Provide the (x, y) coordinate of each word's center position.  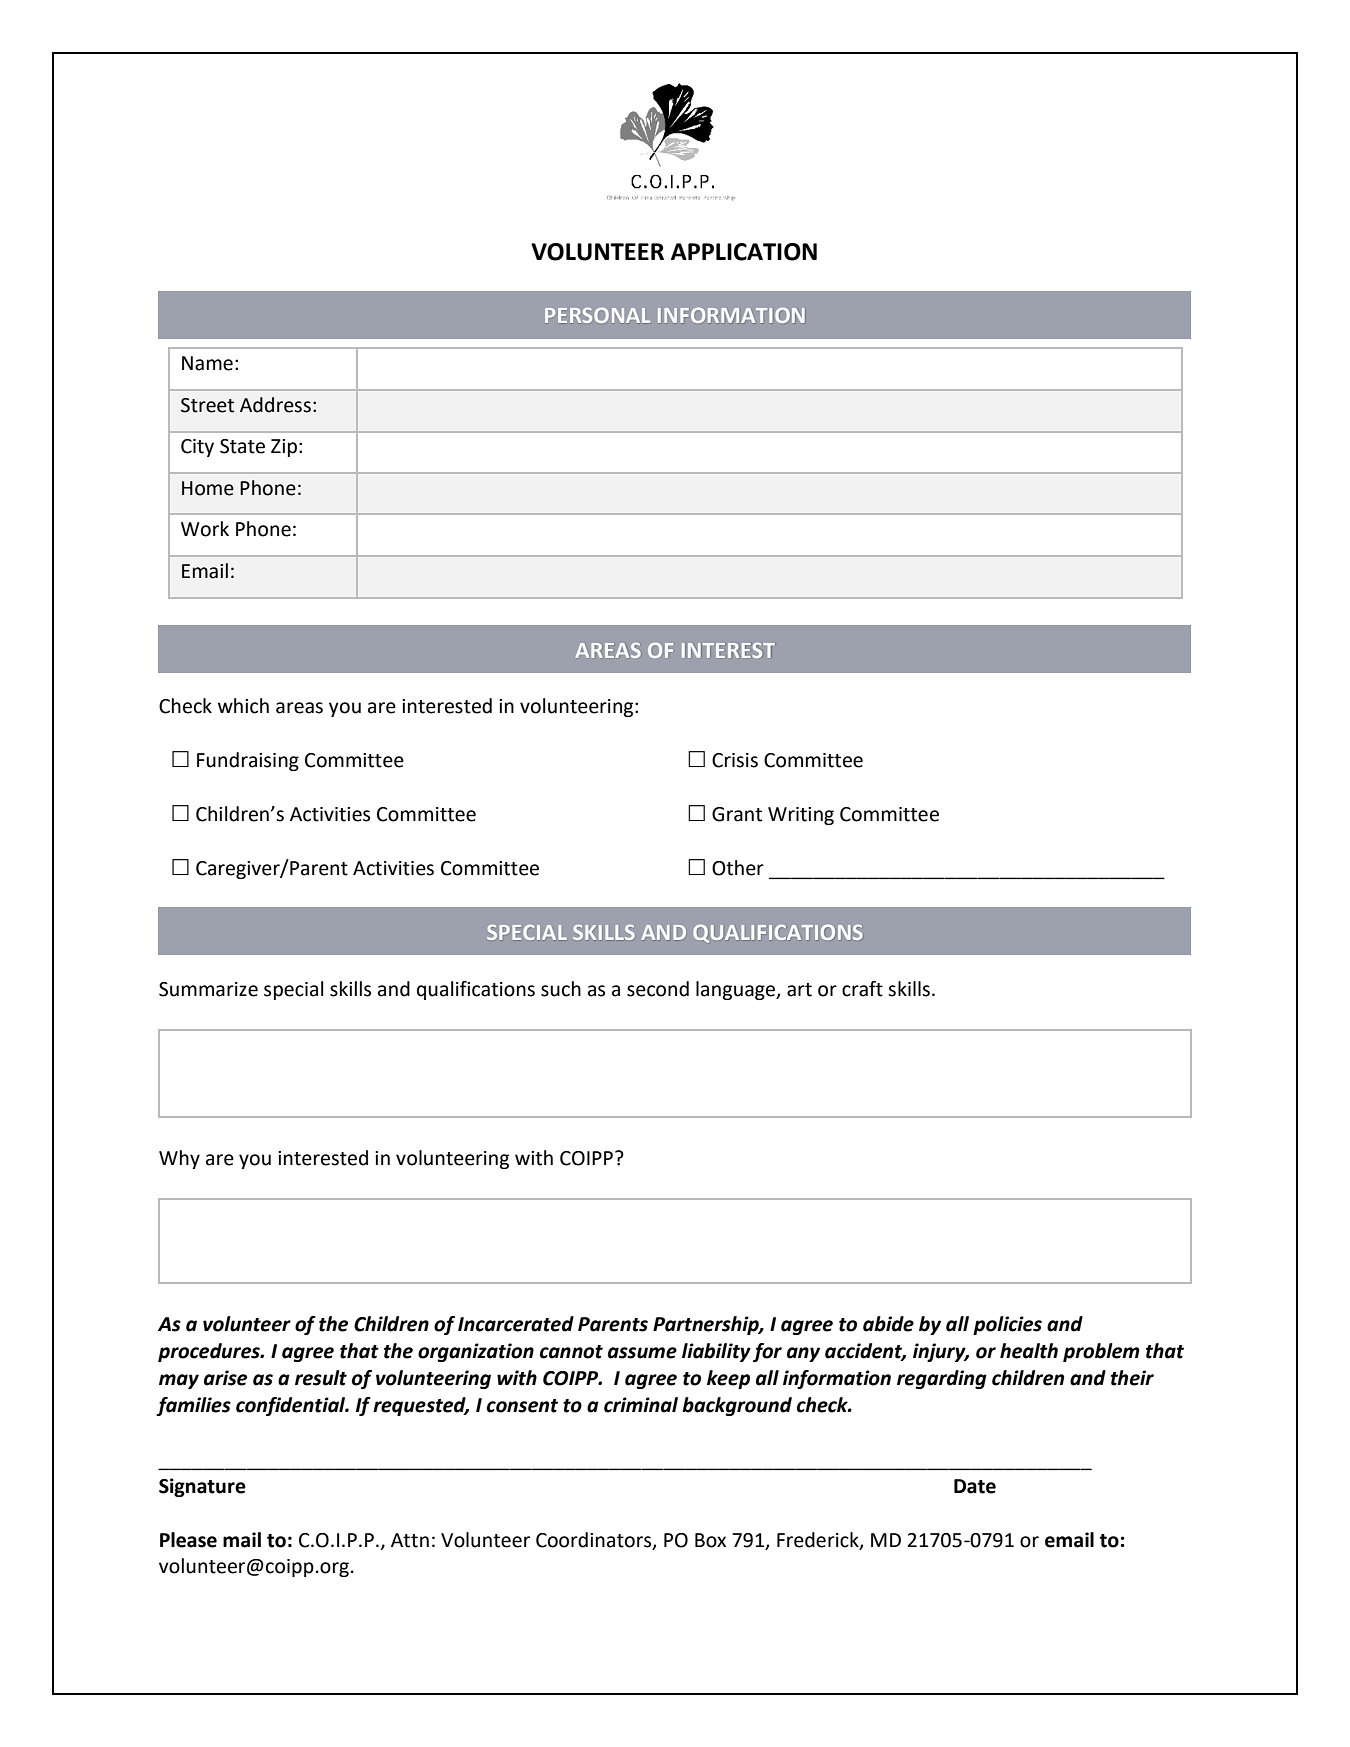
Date (975, 1486)
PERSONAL (597, 315)
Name (207, 363)
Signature (202, 1487)
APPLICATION (744, 252)
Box (710, 1540)
